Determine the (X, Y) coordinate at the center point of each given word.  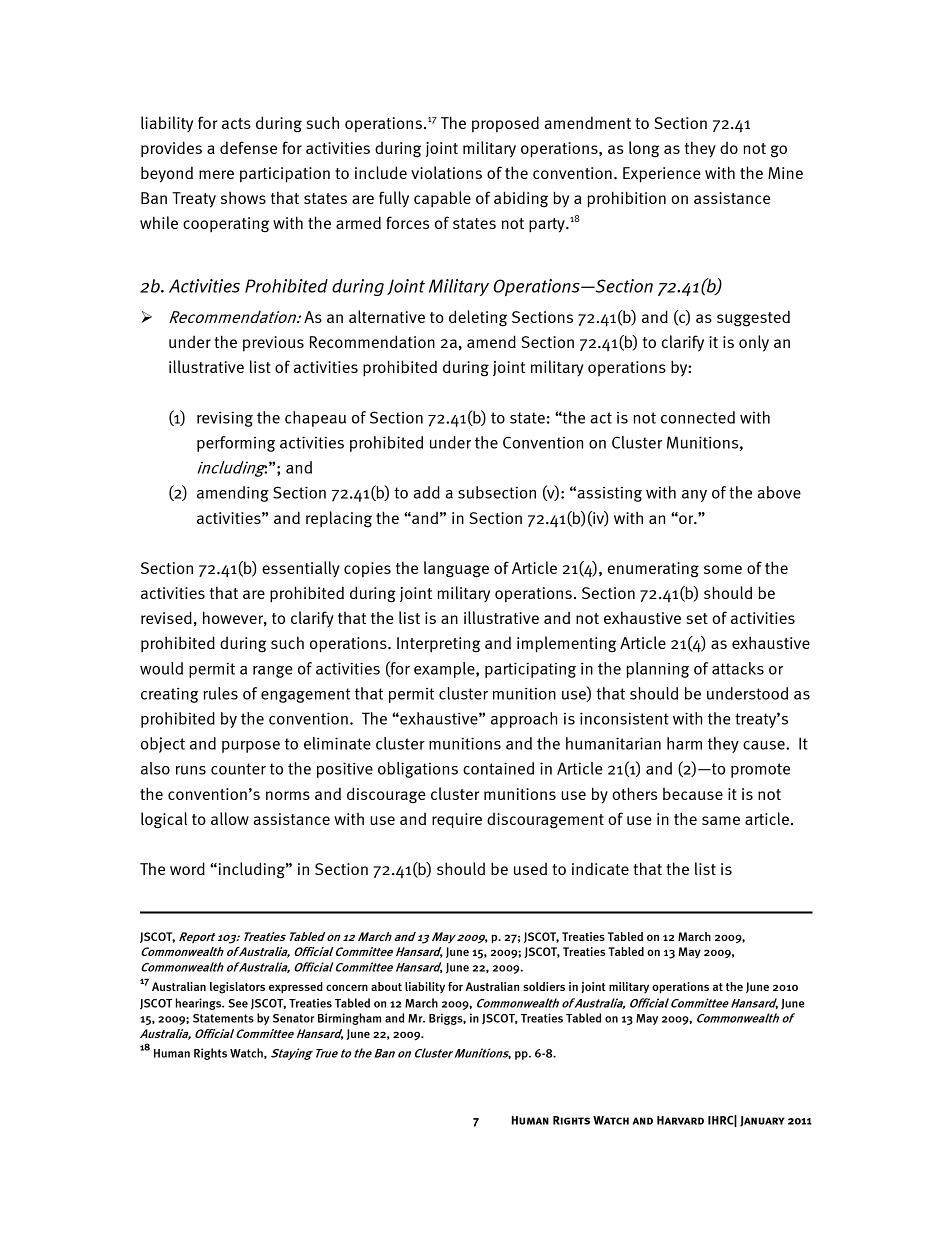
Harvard (680, 1120)
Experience (662, 175)
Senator (293, 1018)
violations (446, 172)
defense (248, 147)
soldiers (544, 986)
